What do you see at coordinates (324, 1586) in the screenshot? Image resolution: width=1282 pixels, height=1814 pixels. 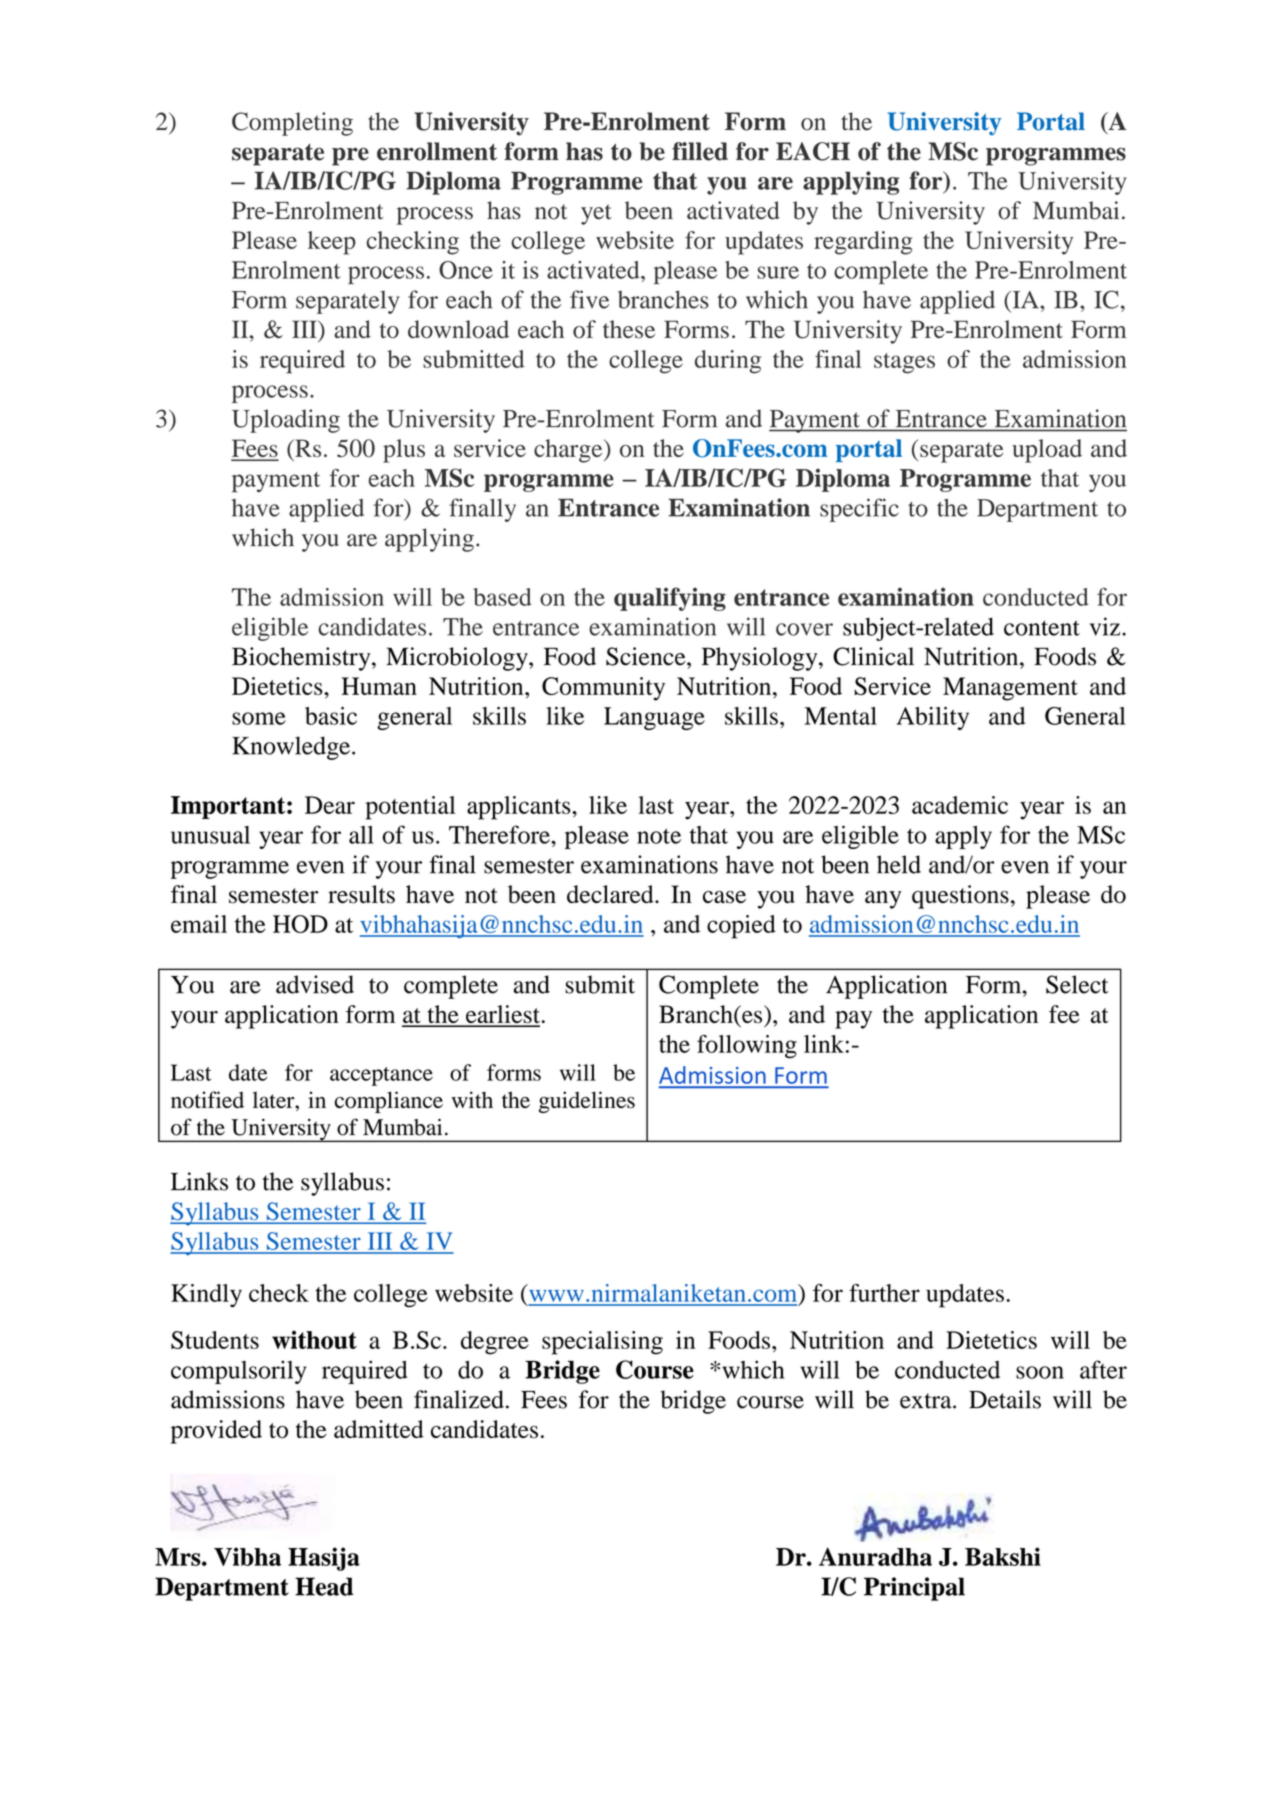 I see `Head` at bounding box center [324, 1586].
